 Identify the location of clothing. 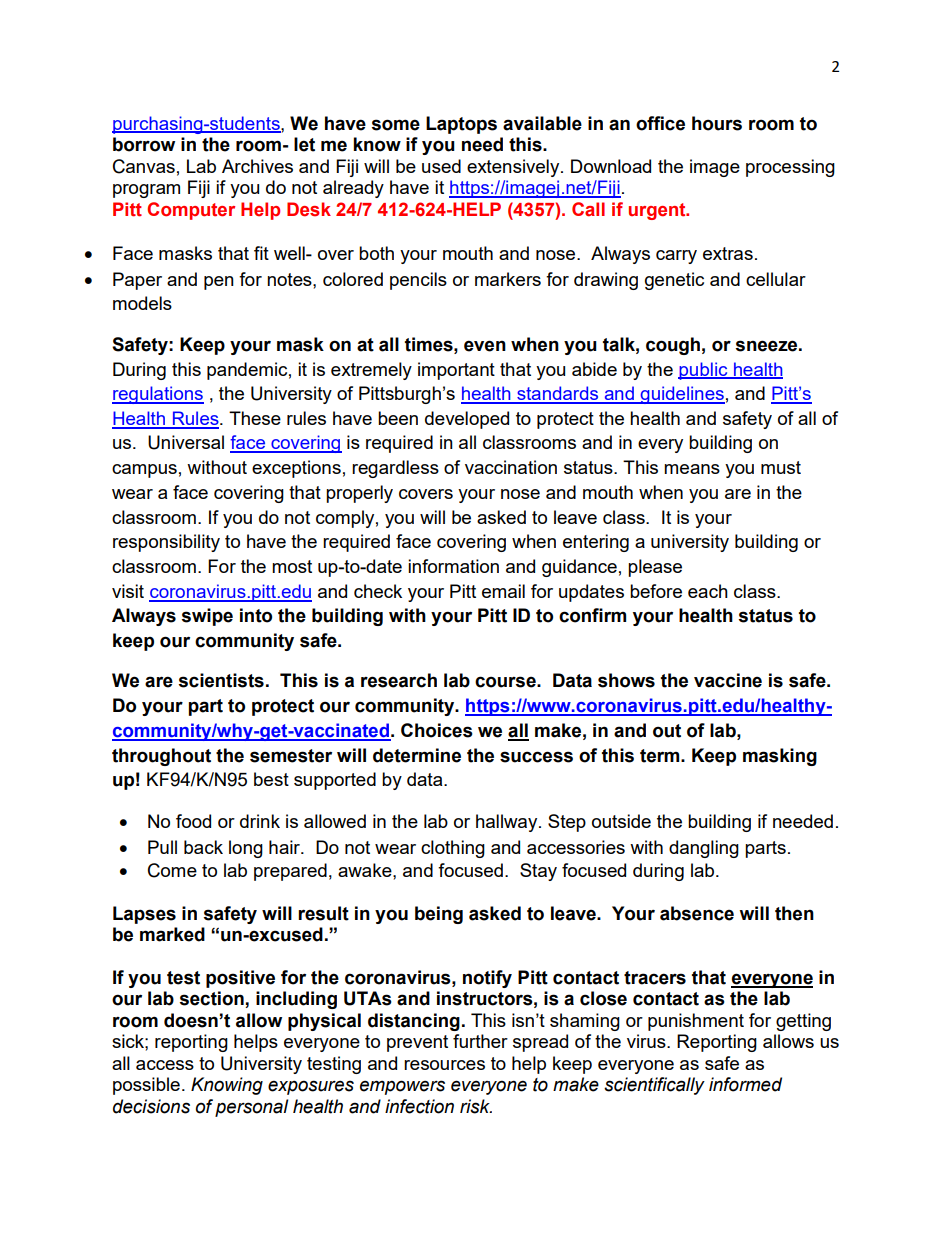
(453, 849).
